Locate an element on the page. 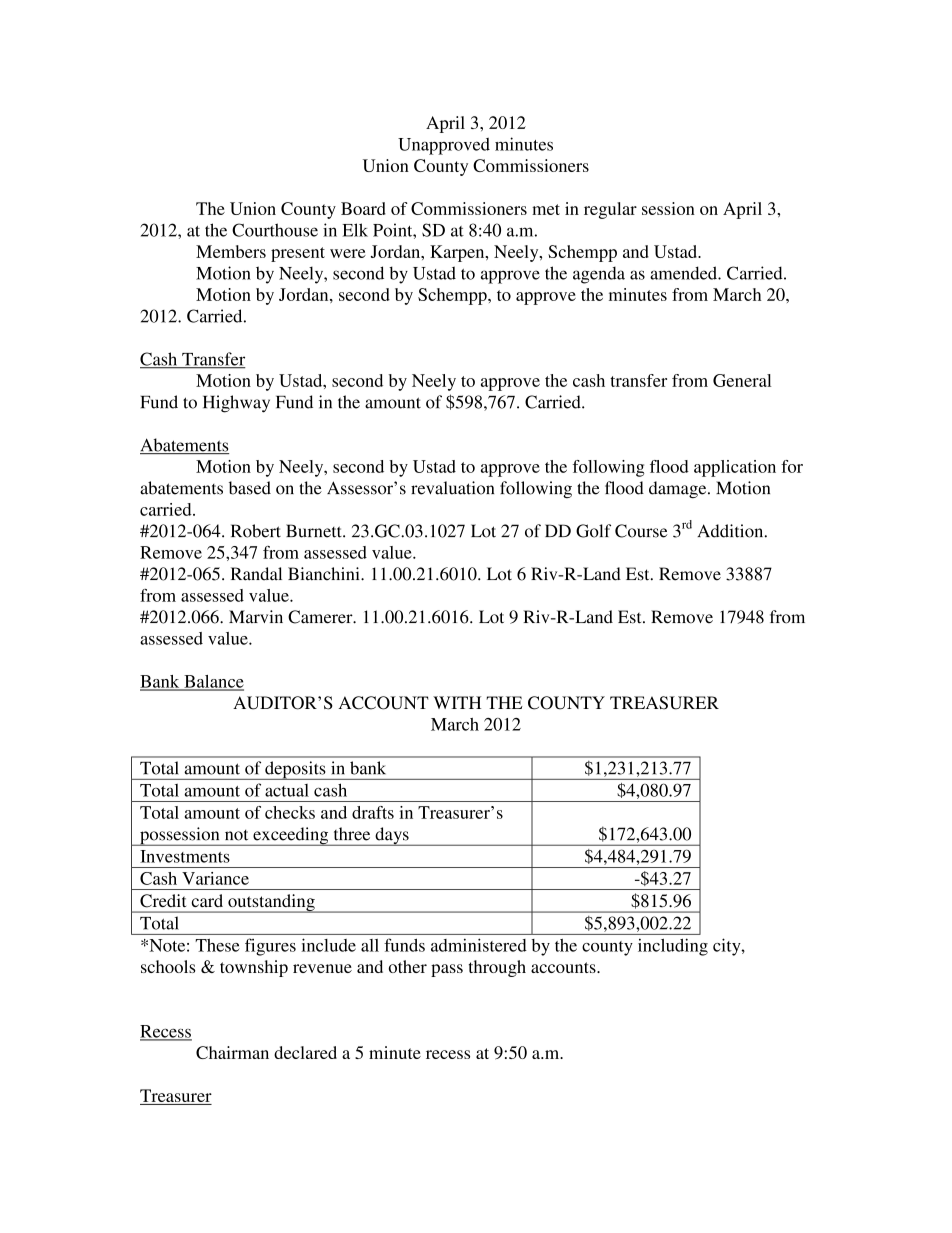  revaluation is located at coordinates (452, 488).
